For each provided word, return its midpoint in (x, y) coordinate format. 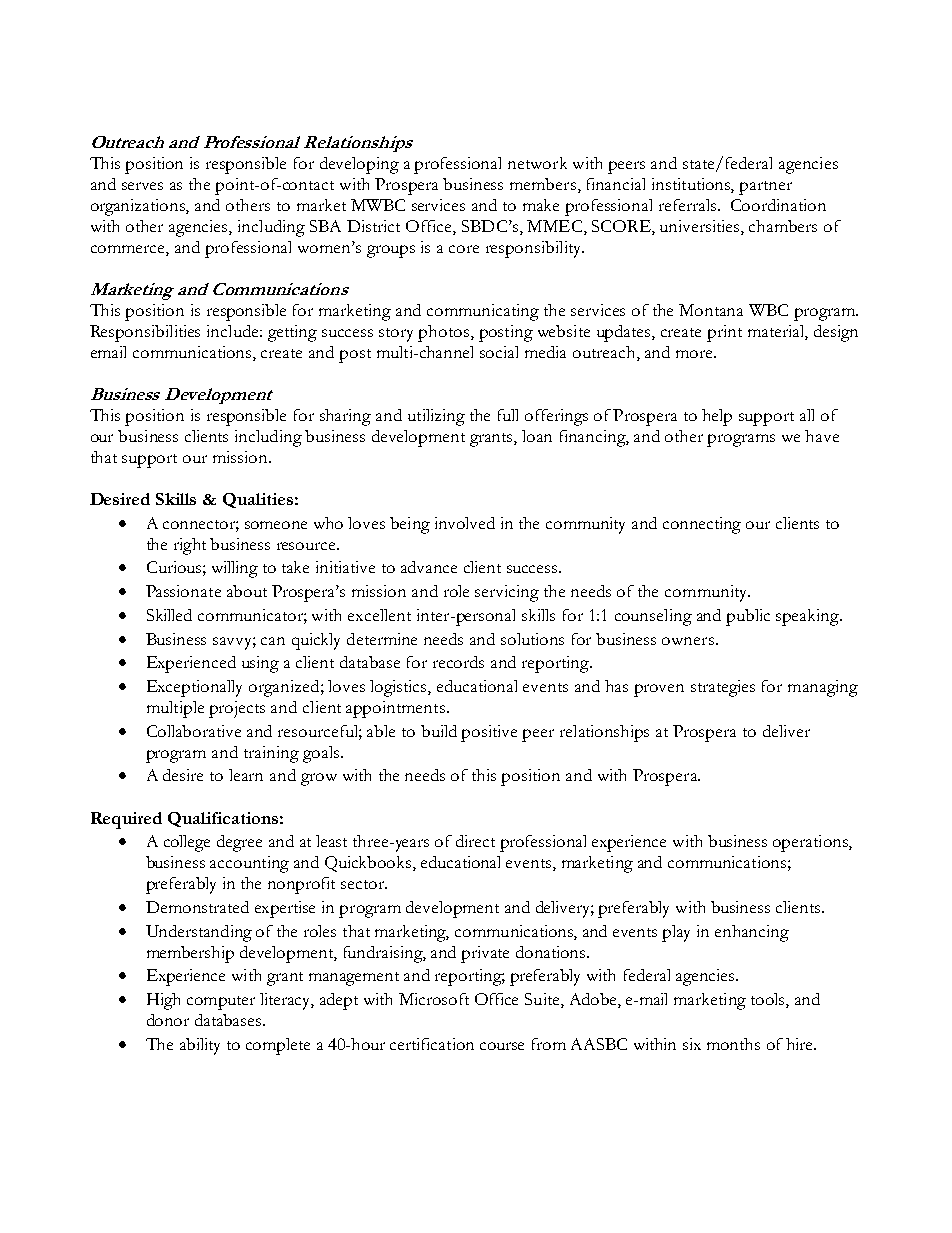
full (508, 415)
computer (221, 1003)
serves (142, 186)
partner (765, 188)
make (541, 205)
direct (475, 841)
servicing (507, 593)
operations (811, 843)
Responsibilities (145, 333)
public (748, 617)
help (717, 417)
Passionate (183, 591)
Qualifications (223, 819)
